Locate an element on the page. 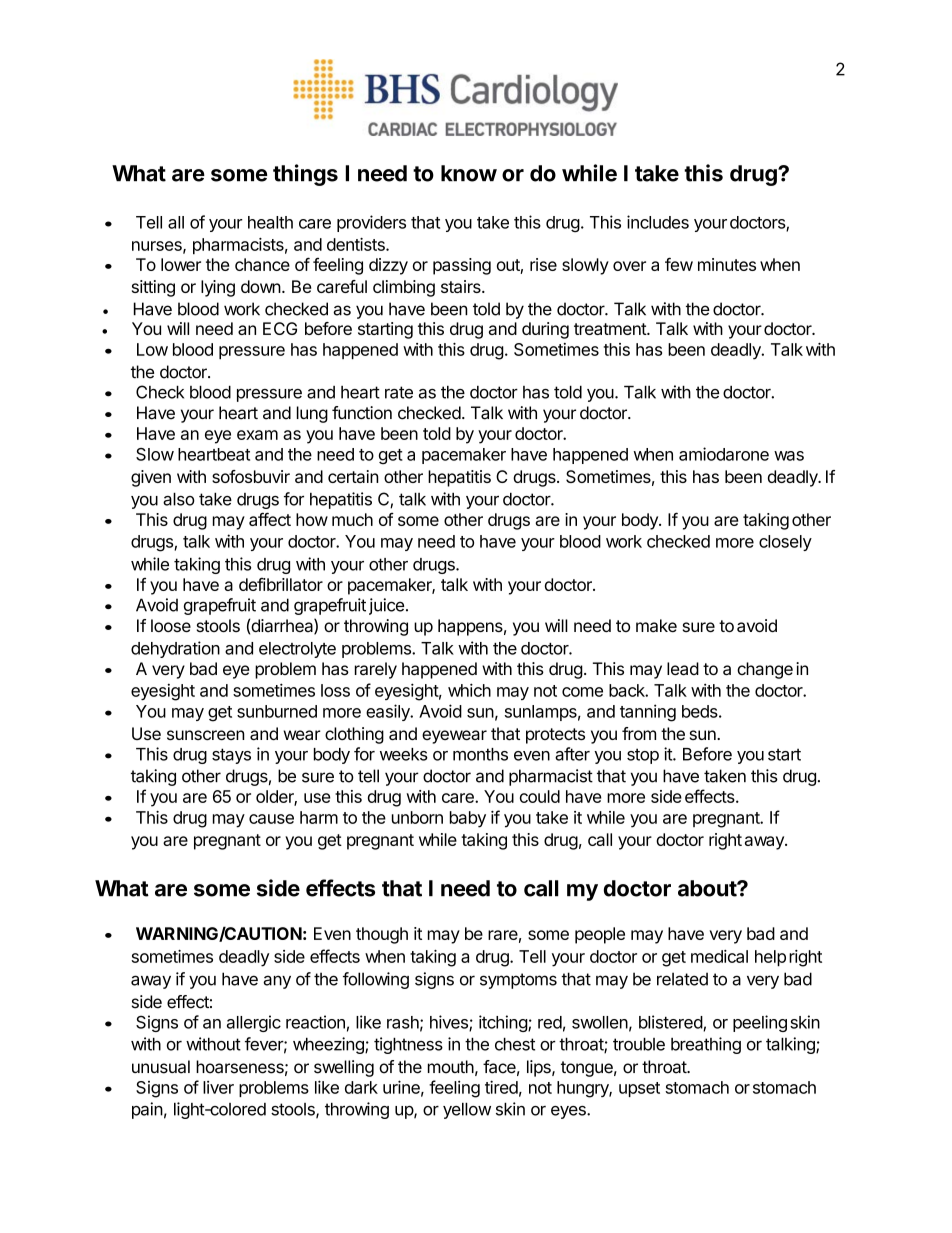  know is located at coordinates (469, 173).
